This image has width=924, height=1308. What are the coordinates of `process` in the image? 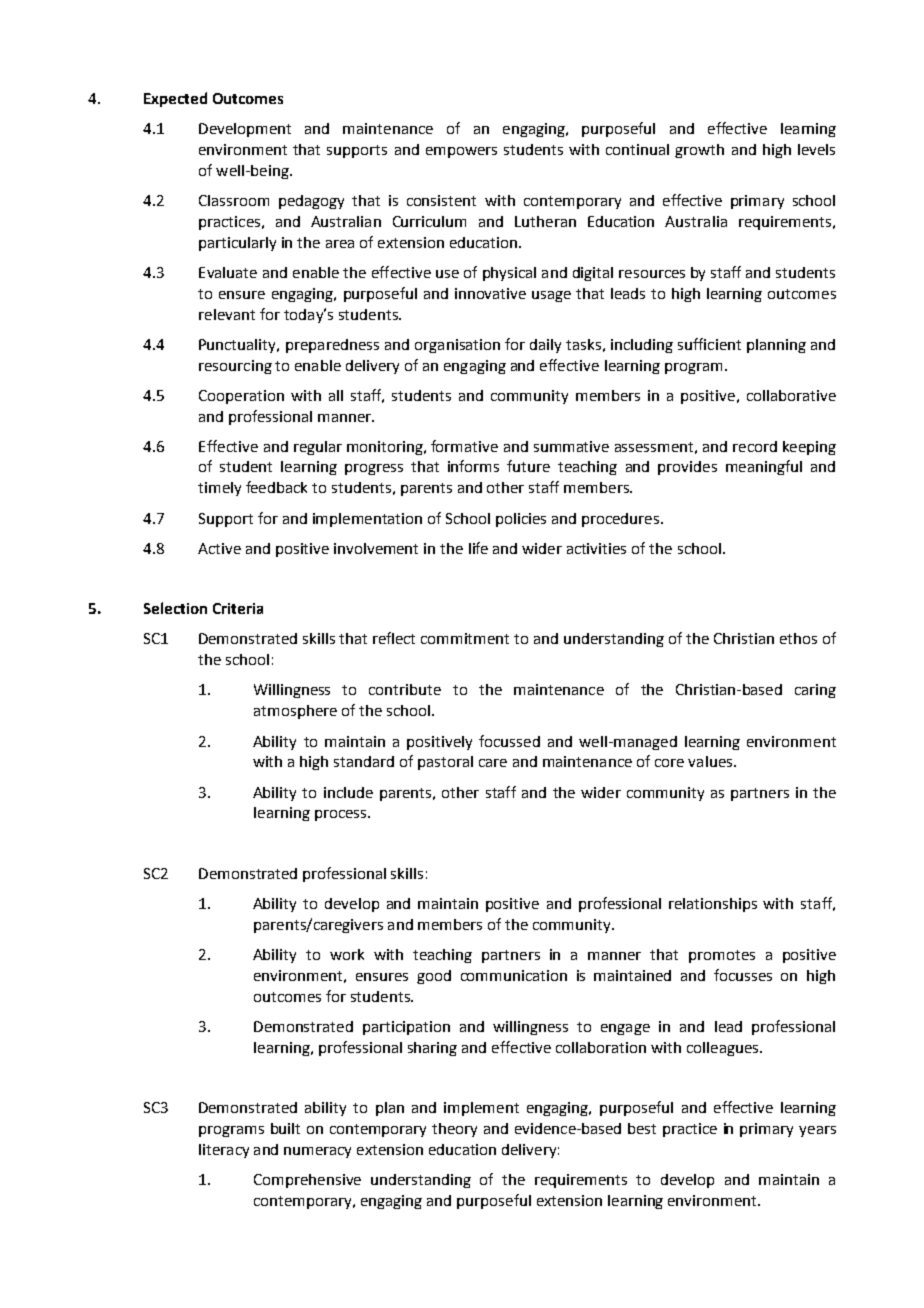 It's located at (342, 815).
